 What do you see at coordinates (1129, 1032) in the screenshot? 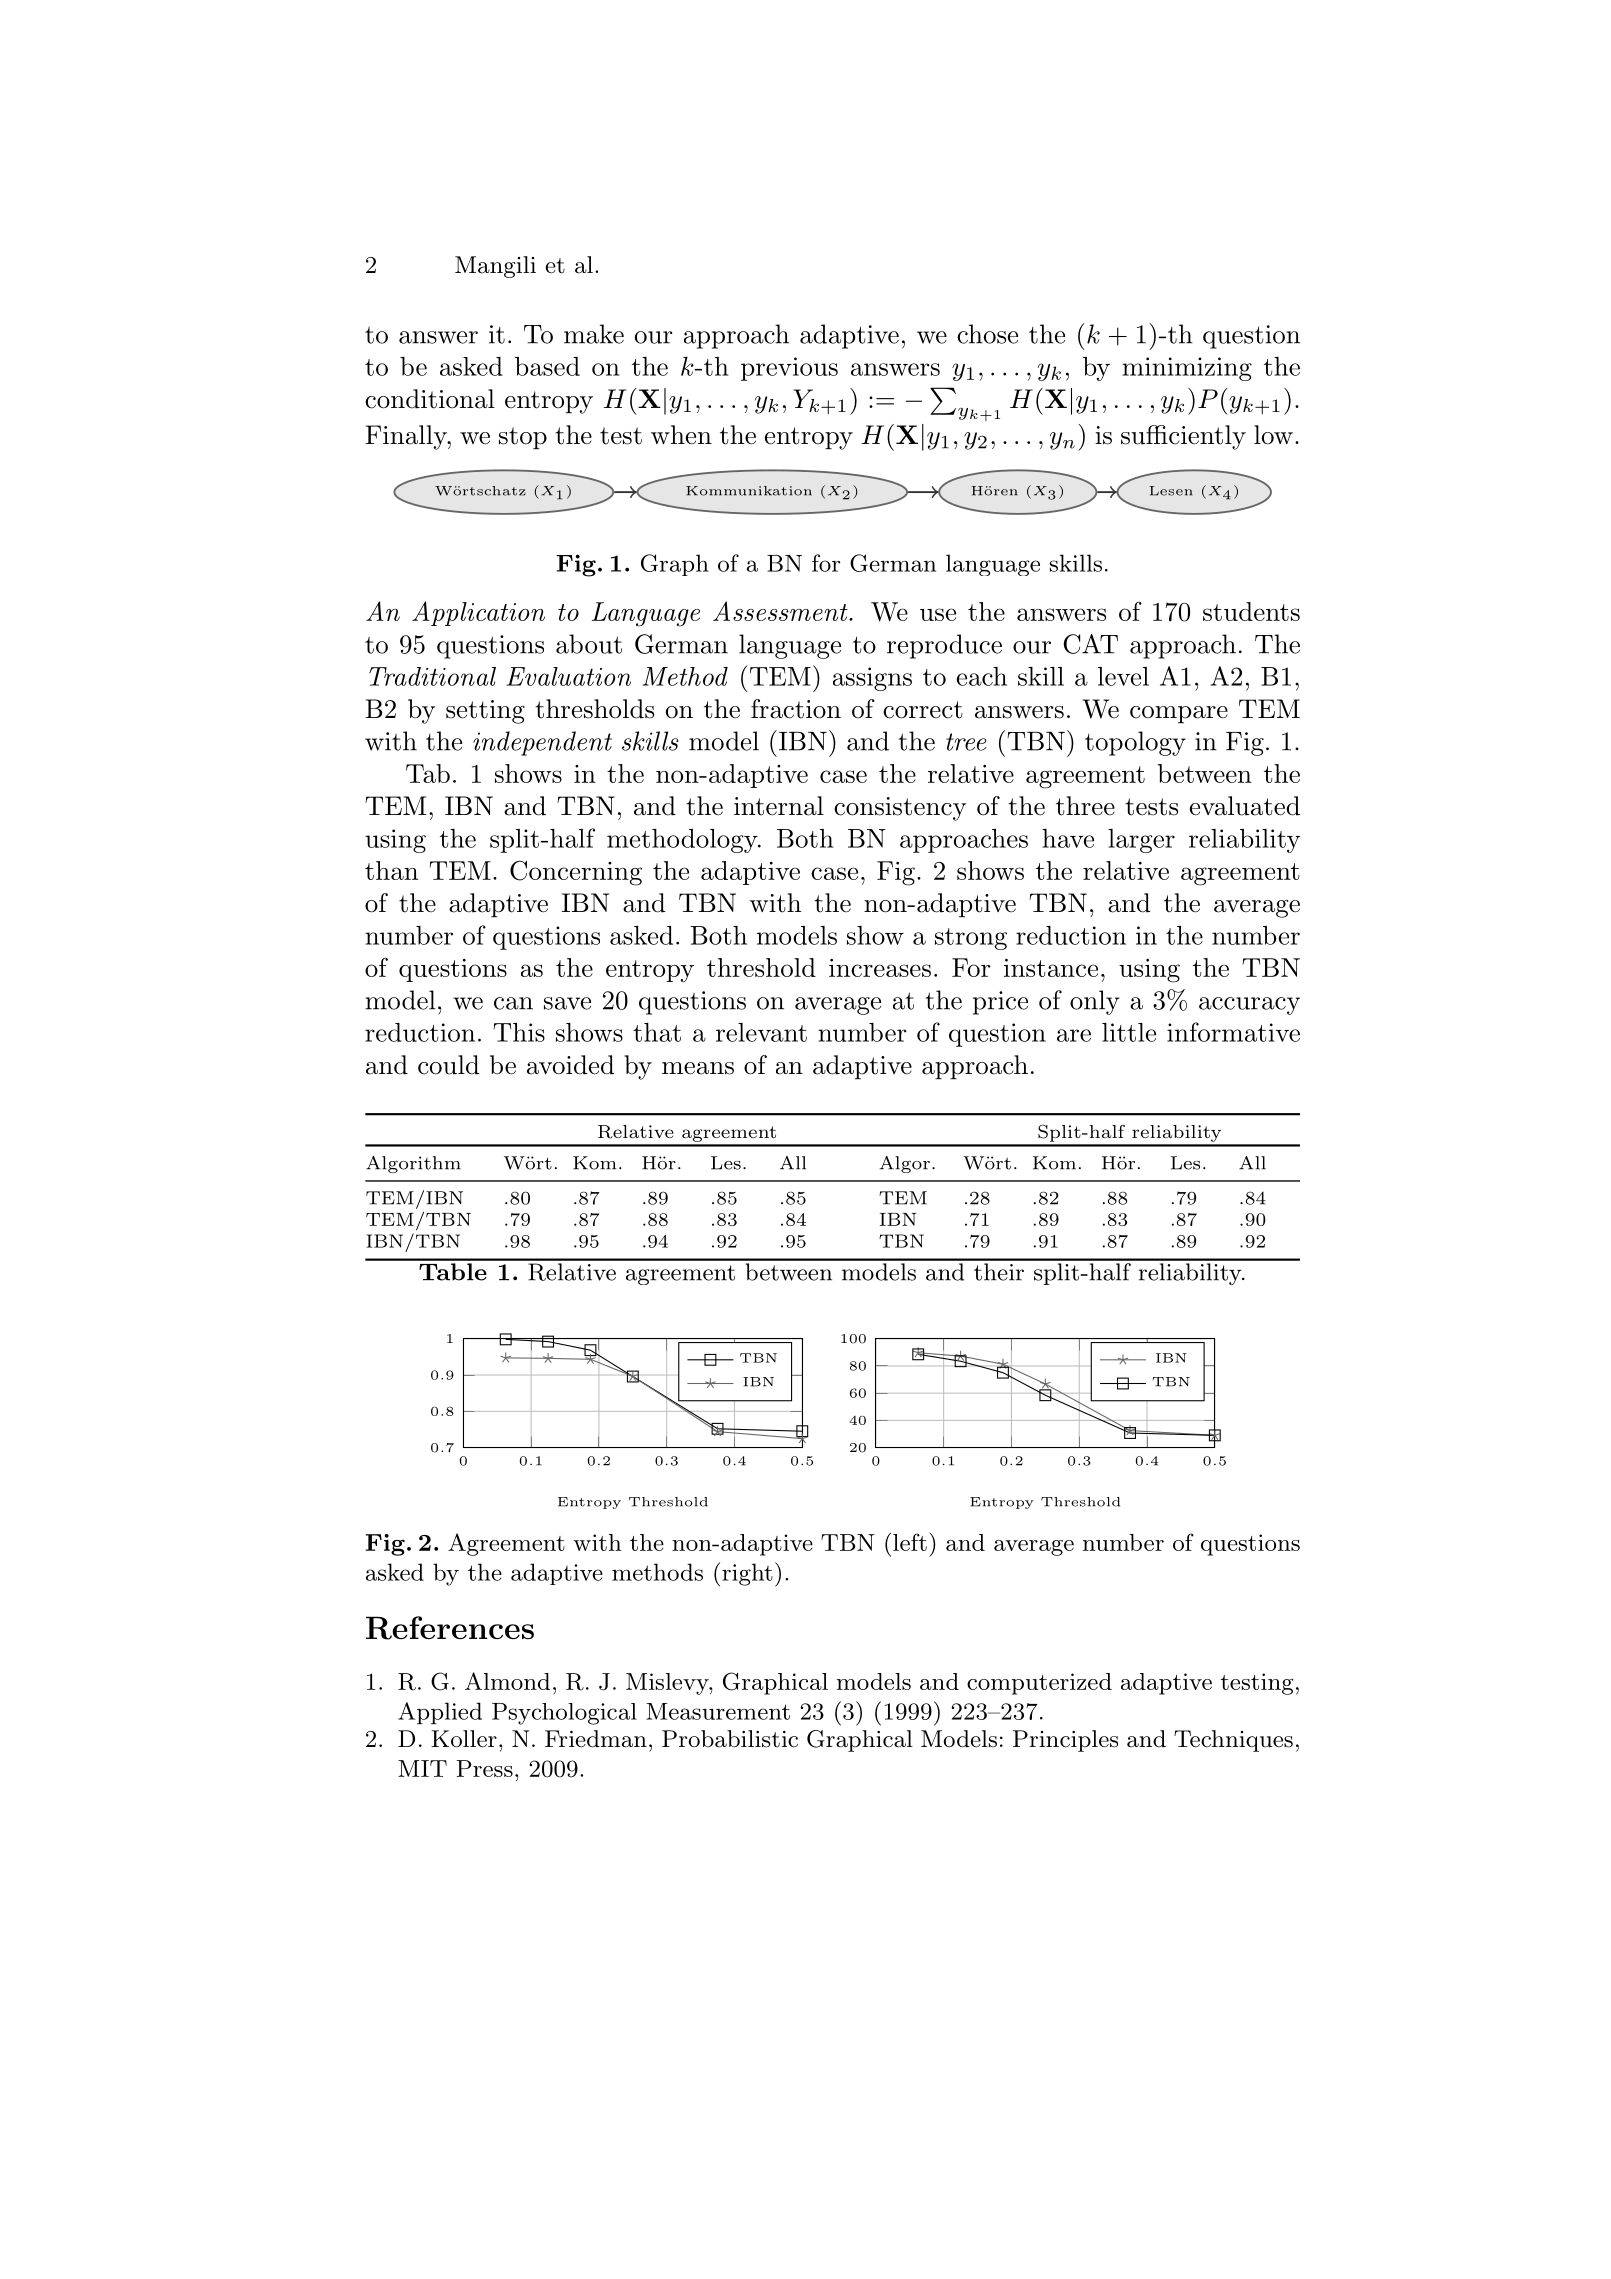
I see `little` at bounding box center [1129, 1032].
